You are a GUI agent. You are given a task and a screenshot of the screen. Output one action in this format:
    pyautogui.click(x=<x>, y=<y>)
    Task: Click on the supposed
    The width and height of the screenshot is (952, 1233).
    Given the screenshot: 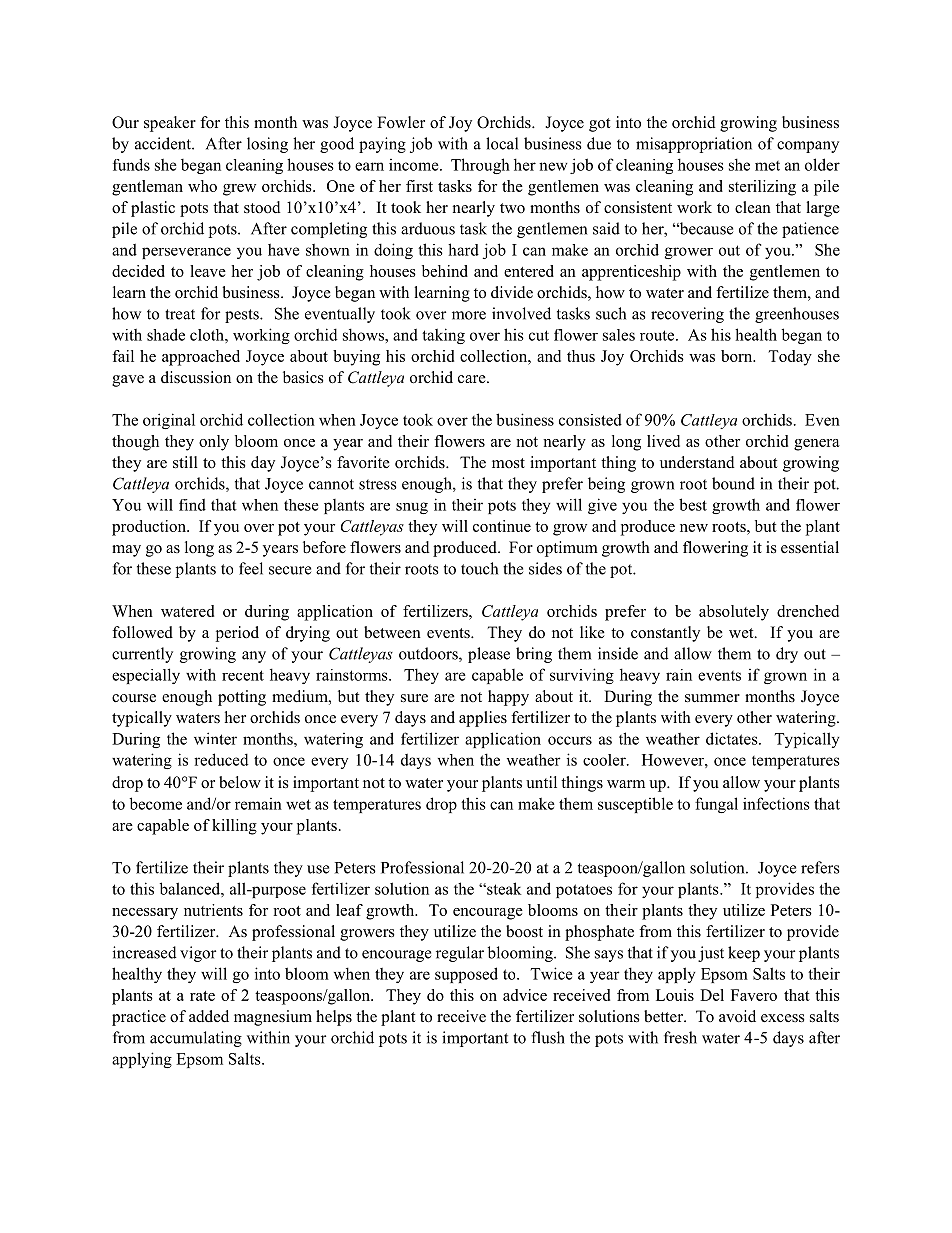 What is the action you would take?
    pyautogui.click(x=466, y=975)
